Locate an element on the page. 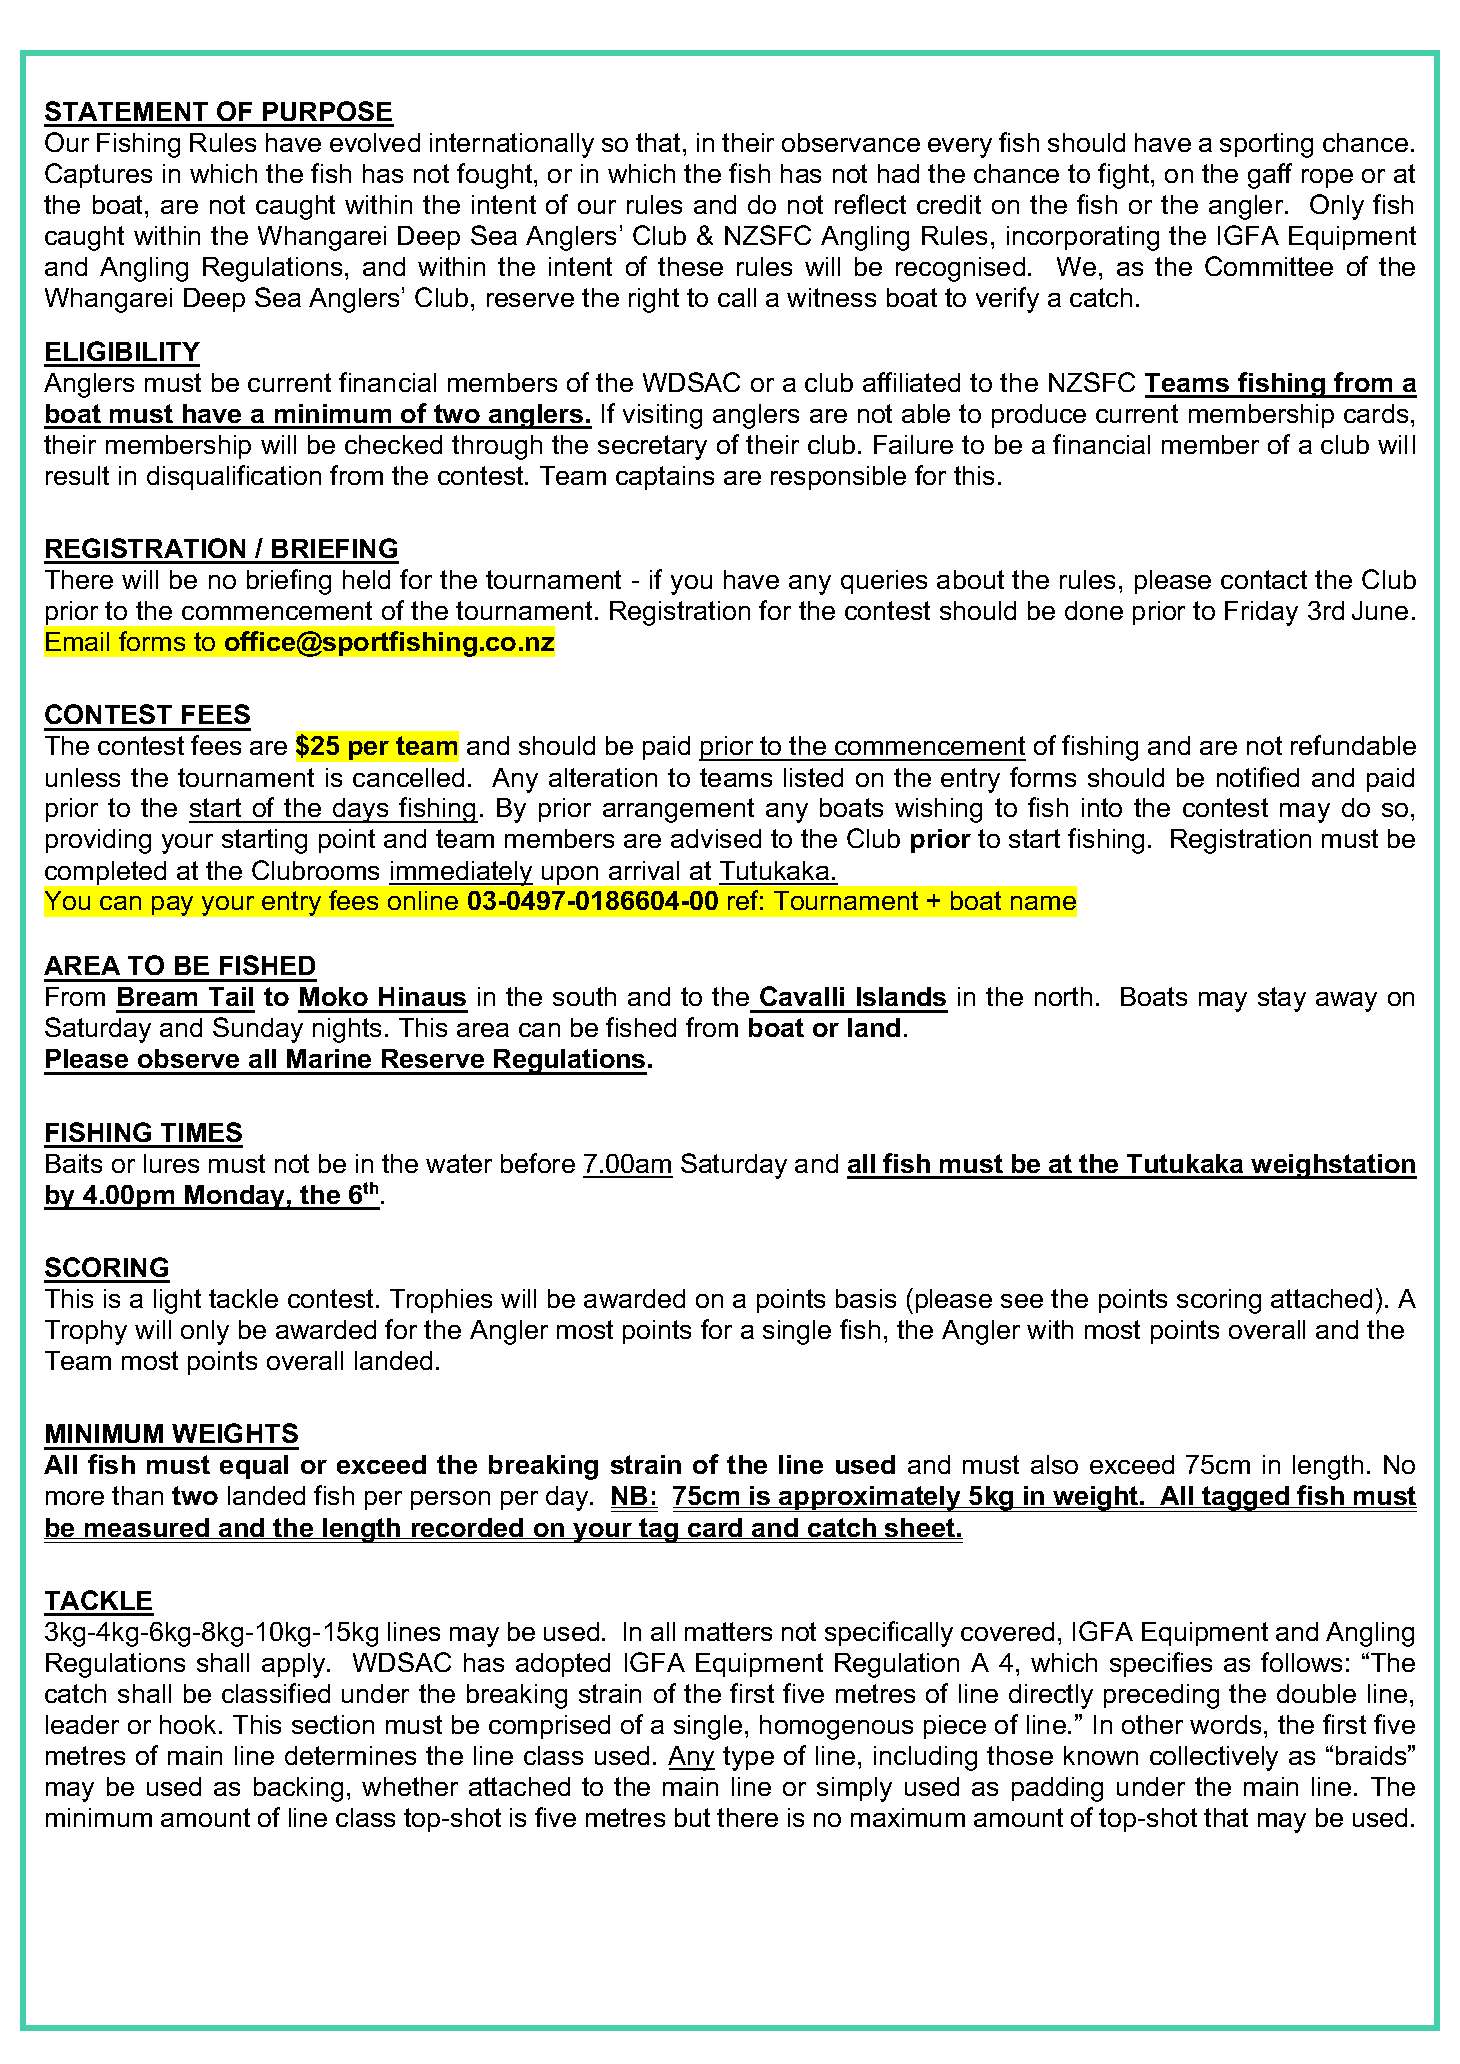 The image size is (1460, 2064). gaff is located at coordinates (1270, 176).
